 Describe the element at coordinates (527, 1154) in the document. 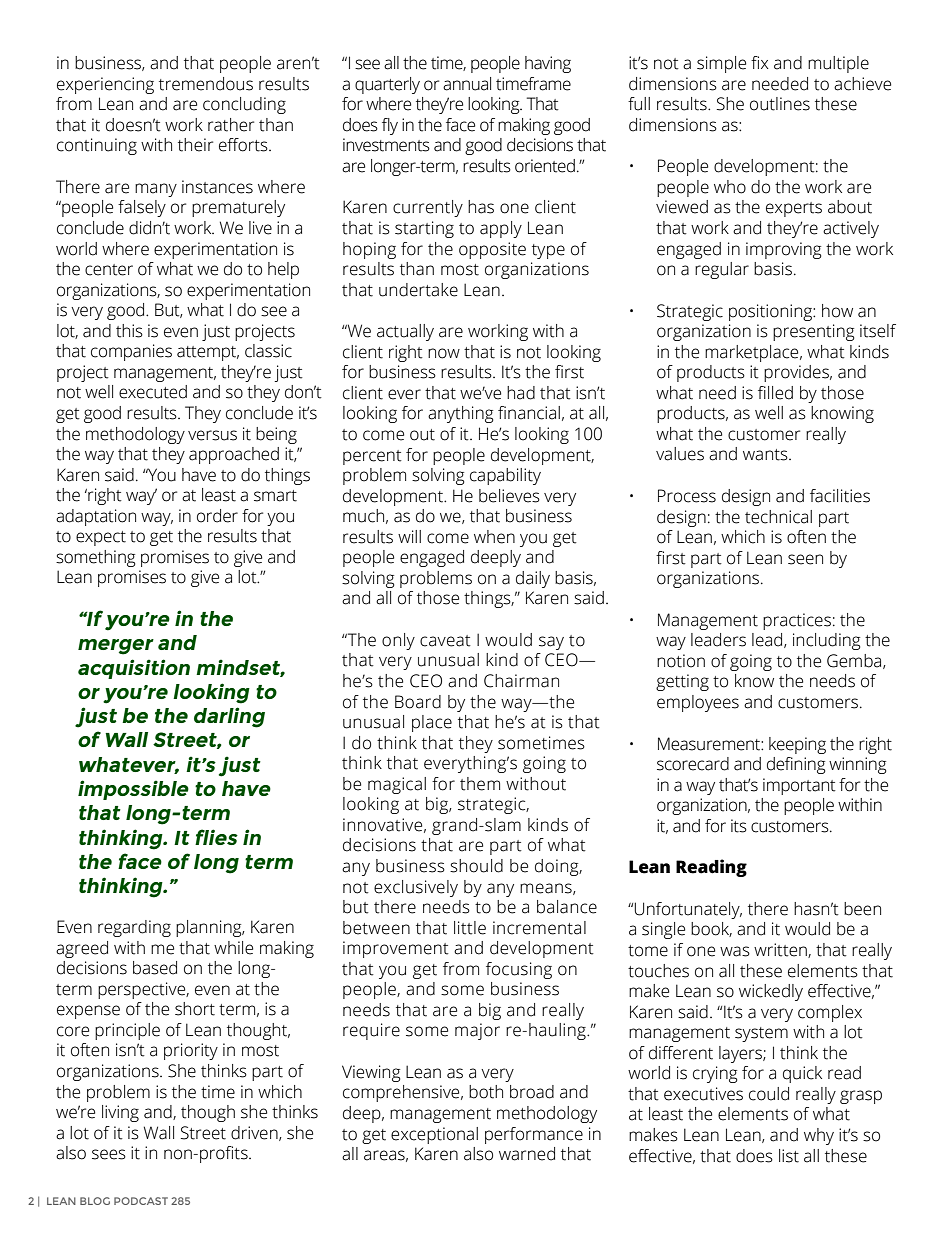

I see `warned` at that location.
